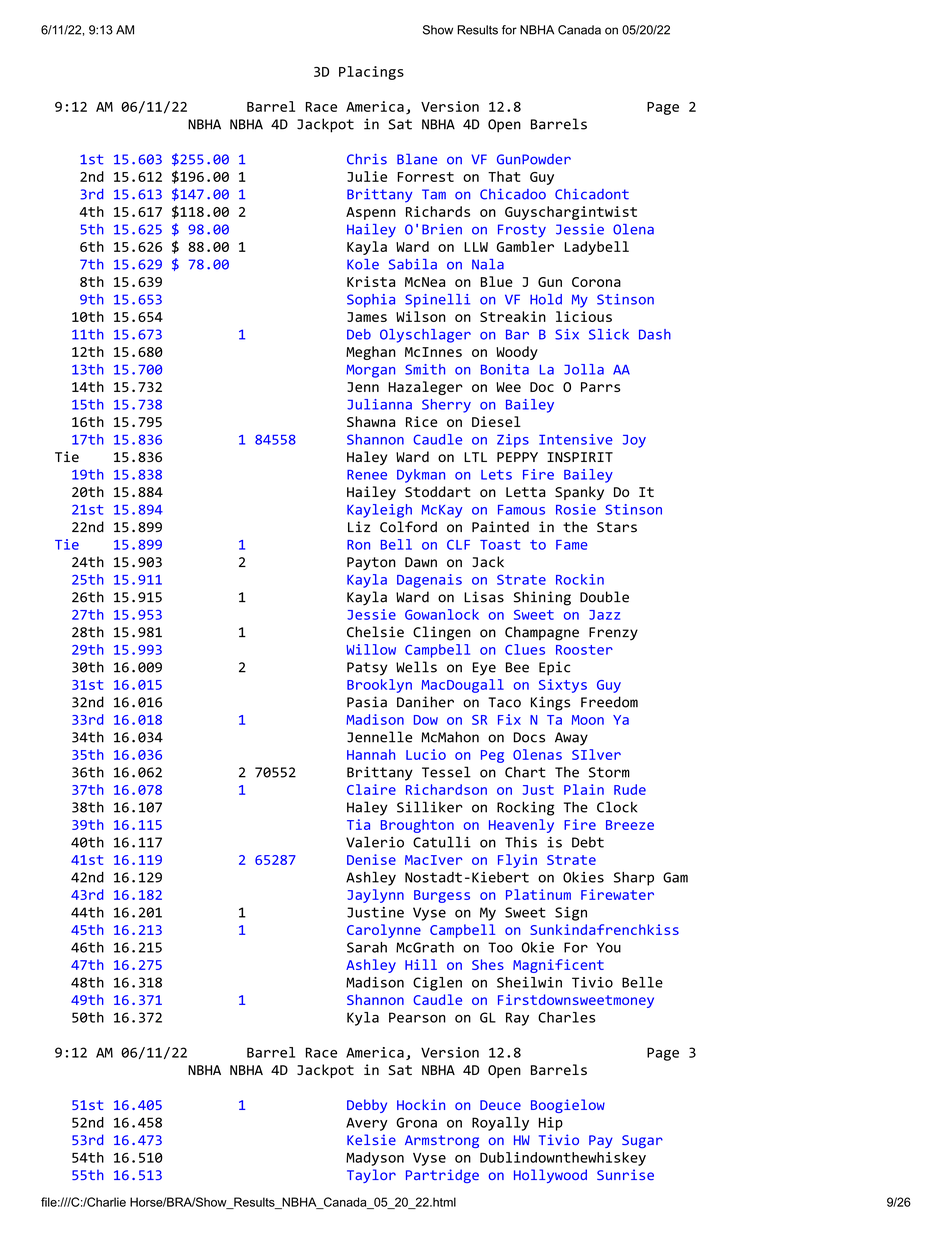 The width and height of the document is (952, 1233). What do you see at coordinates (517, 667) in the document?
I see `Bee` at bounding box center [517, 667].
